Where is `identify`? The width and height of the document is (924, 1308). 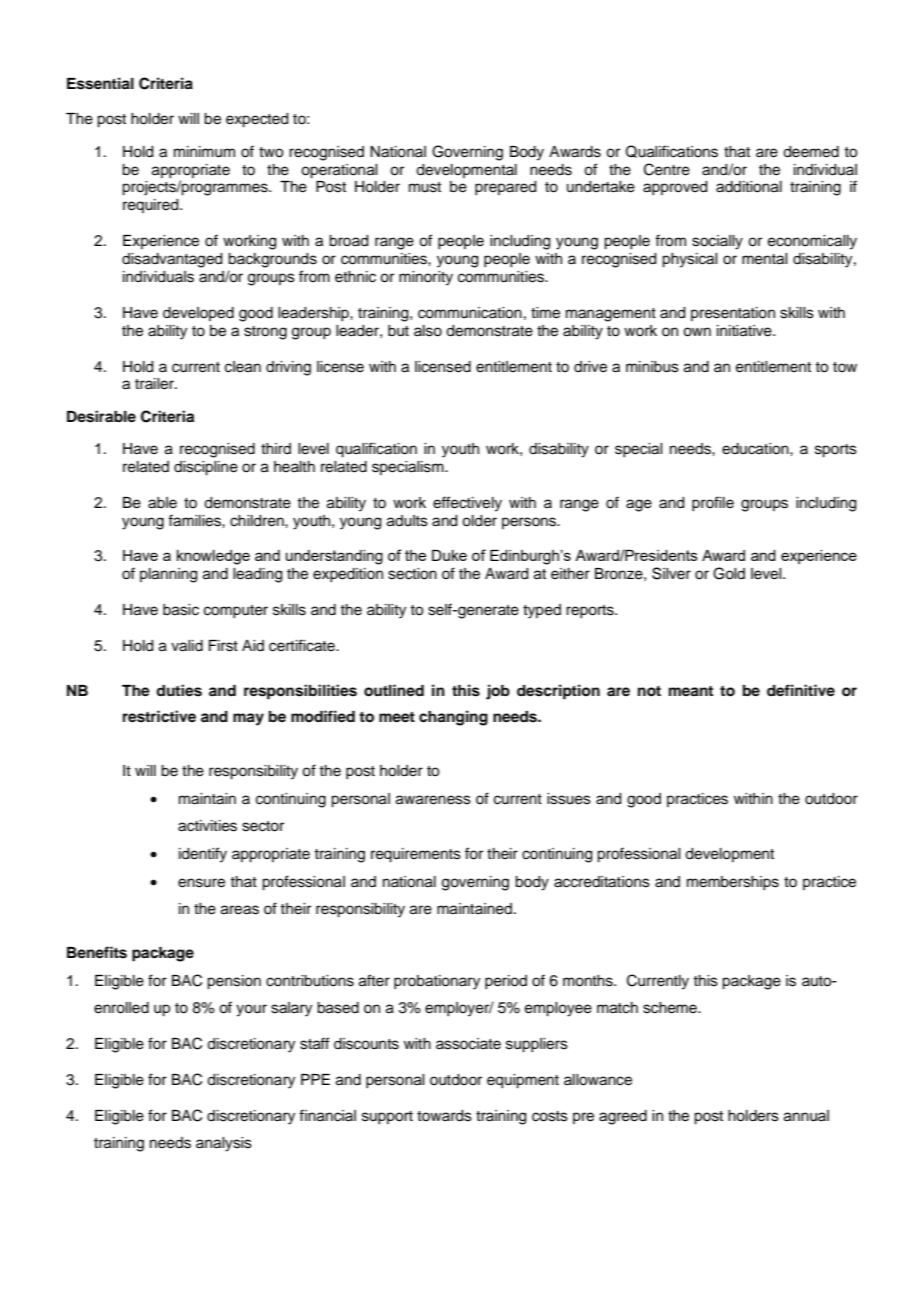 identify is located at coordinates (203, 855).
